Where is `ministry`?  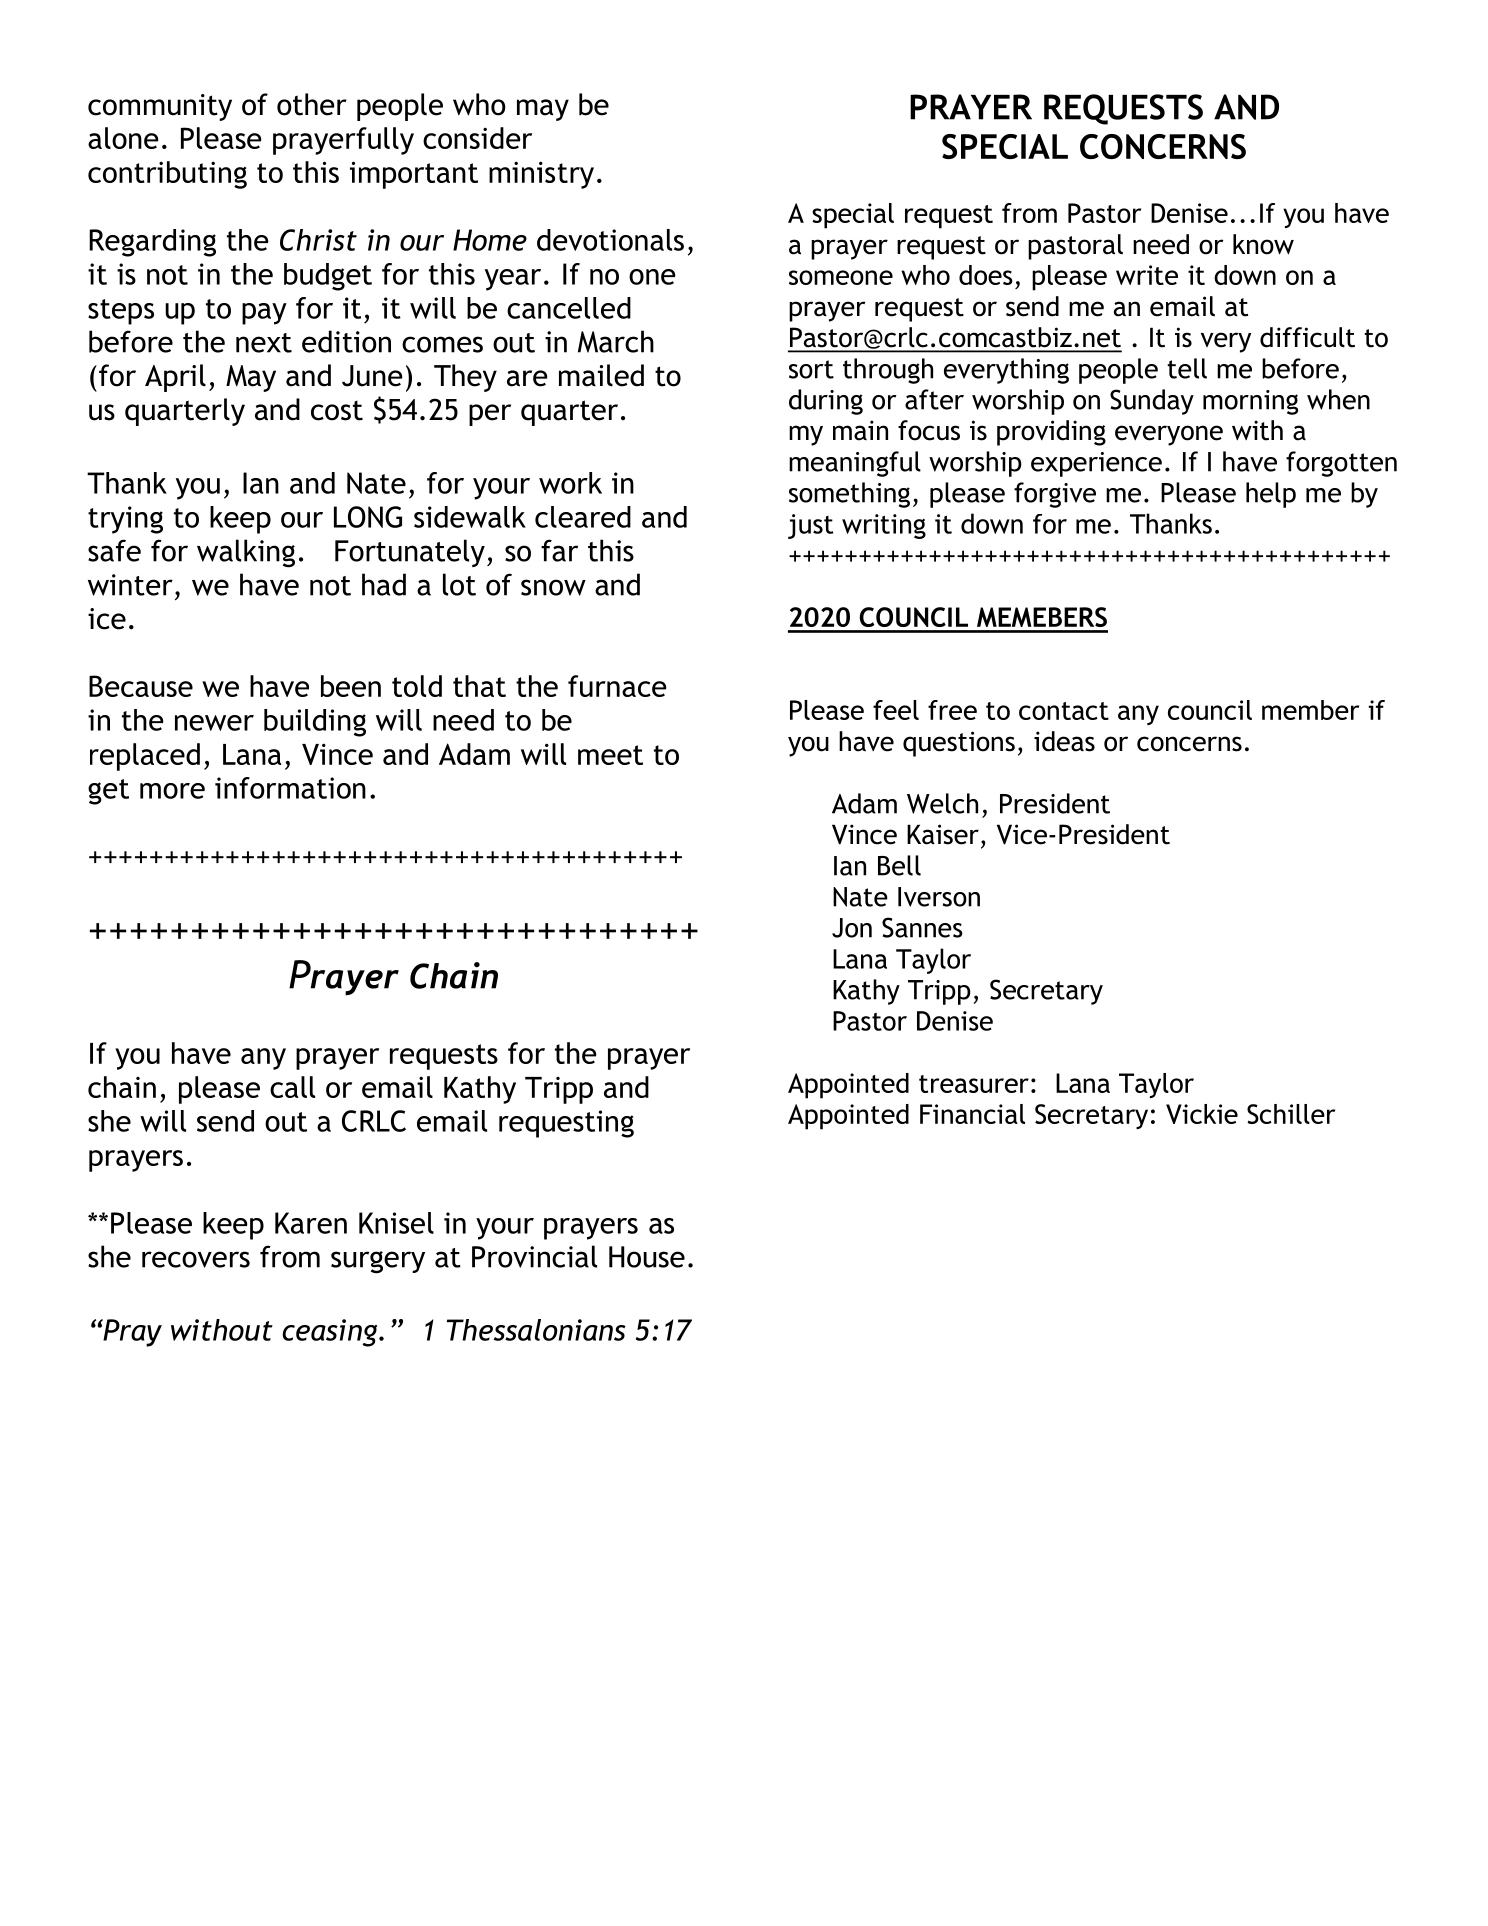 ministry is located at coordinates (541, 175).
